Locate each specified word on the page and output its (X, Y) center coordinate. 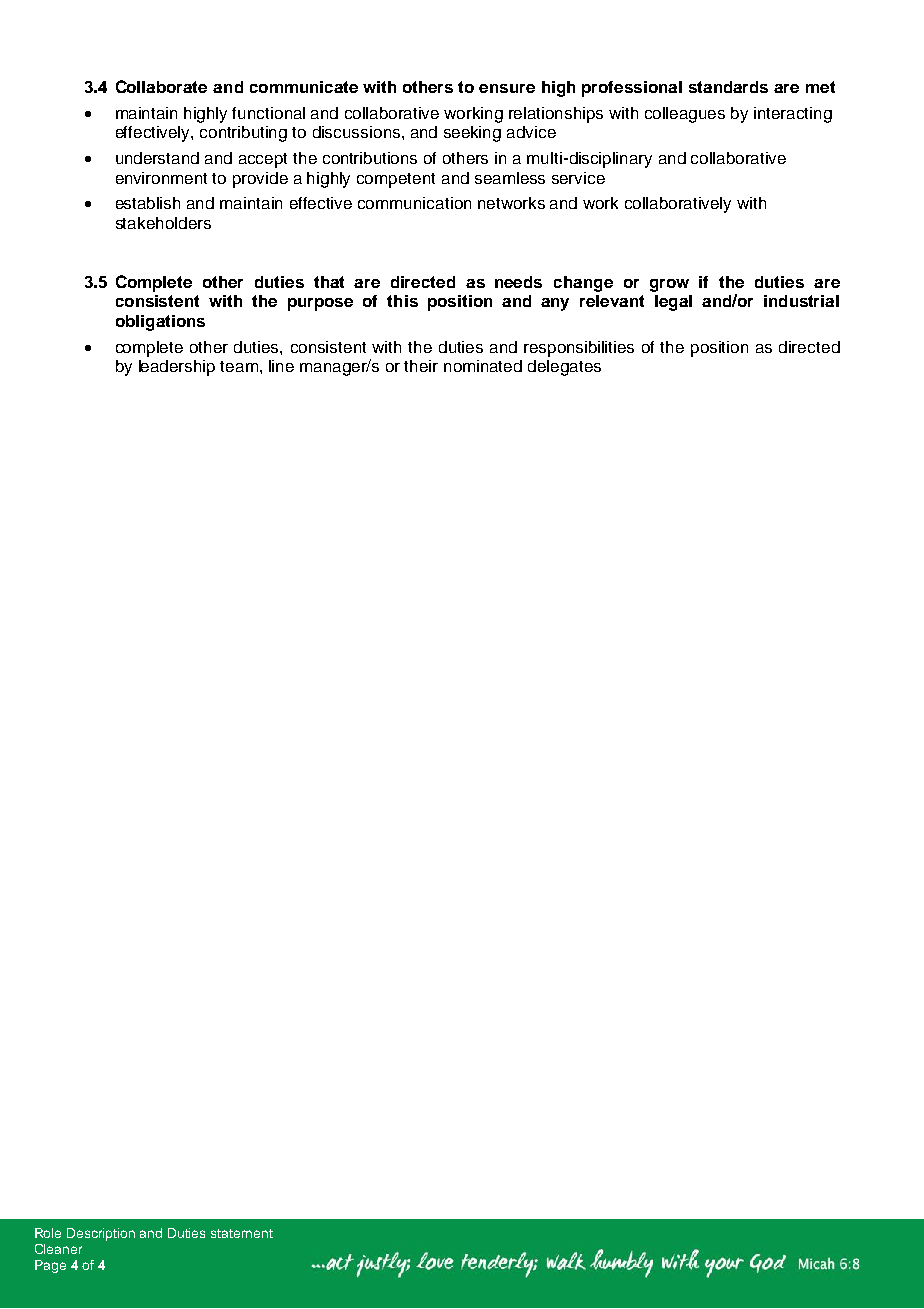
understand (157, 158)
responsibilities (579, 349)
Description (101, 1234)
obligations (160, 323)
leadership (177, 368)
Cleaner (58, 1249)
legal (673, 303)
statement (242, 1233)
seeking (472, 134)
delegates (564, 368)
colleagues (685, 115)
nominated (483, 366)
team (240, 366)
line (281, 366)
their (421, 366)
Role (48, 1233)
